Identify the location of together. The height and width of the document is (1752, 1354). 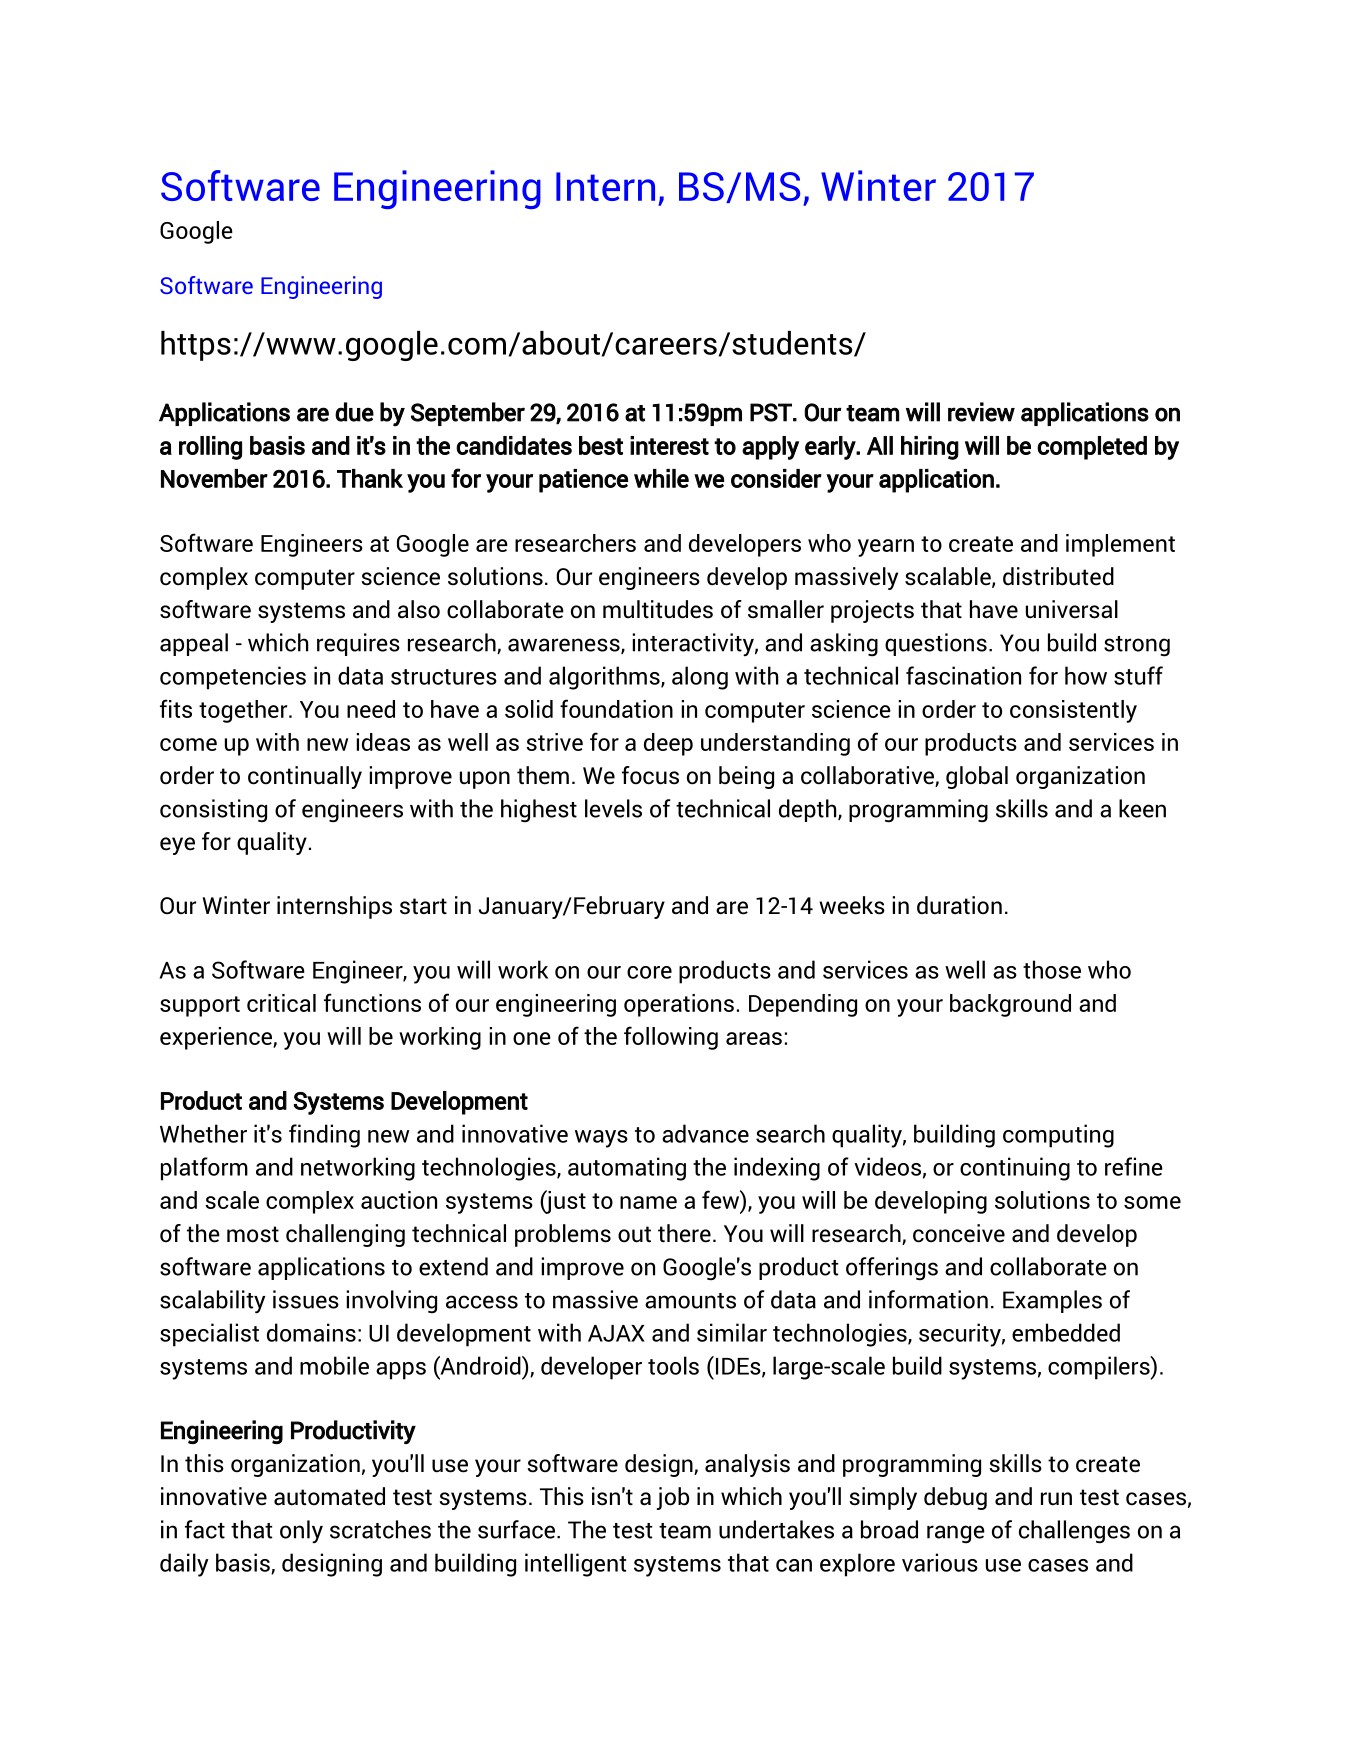
(244, 711).
